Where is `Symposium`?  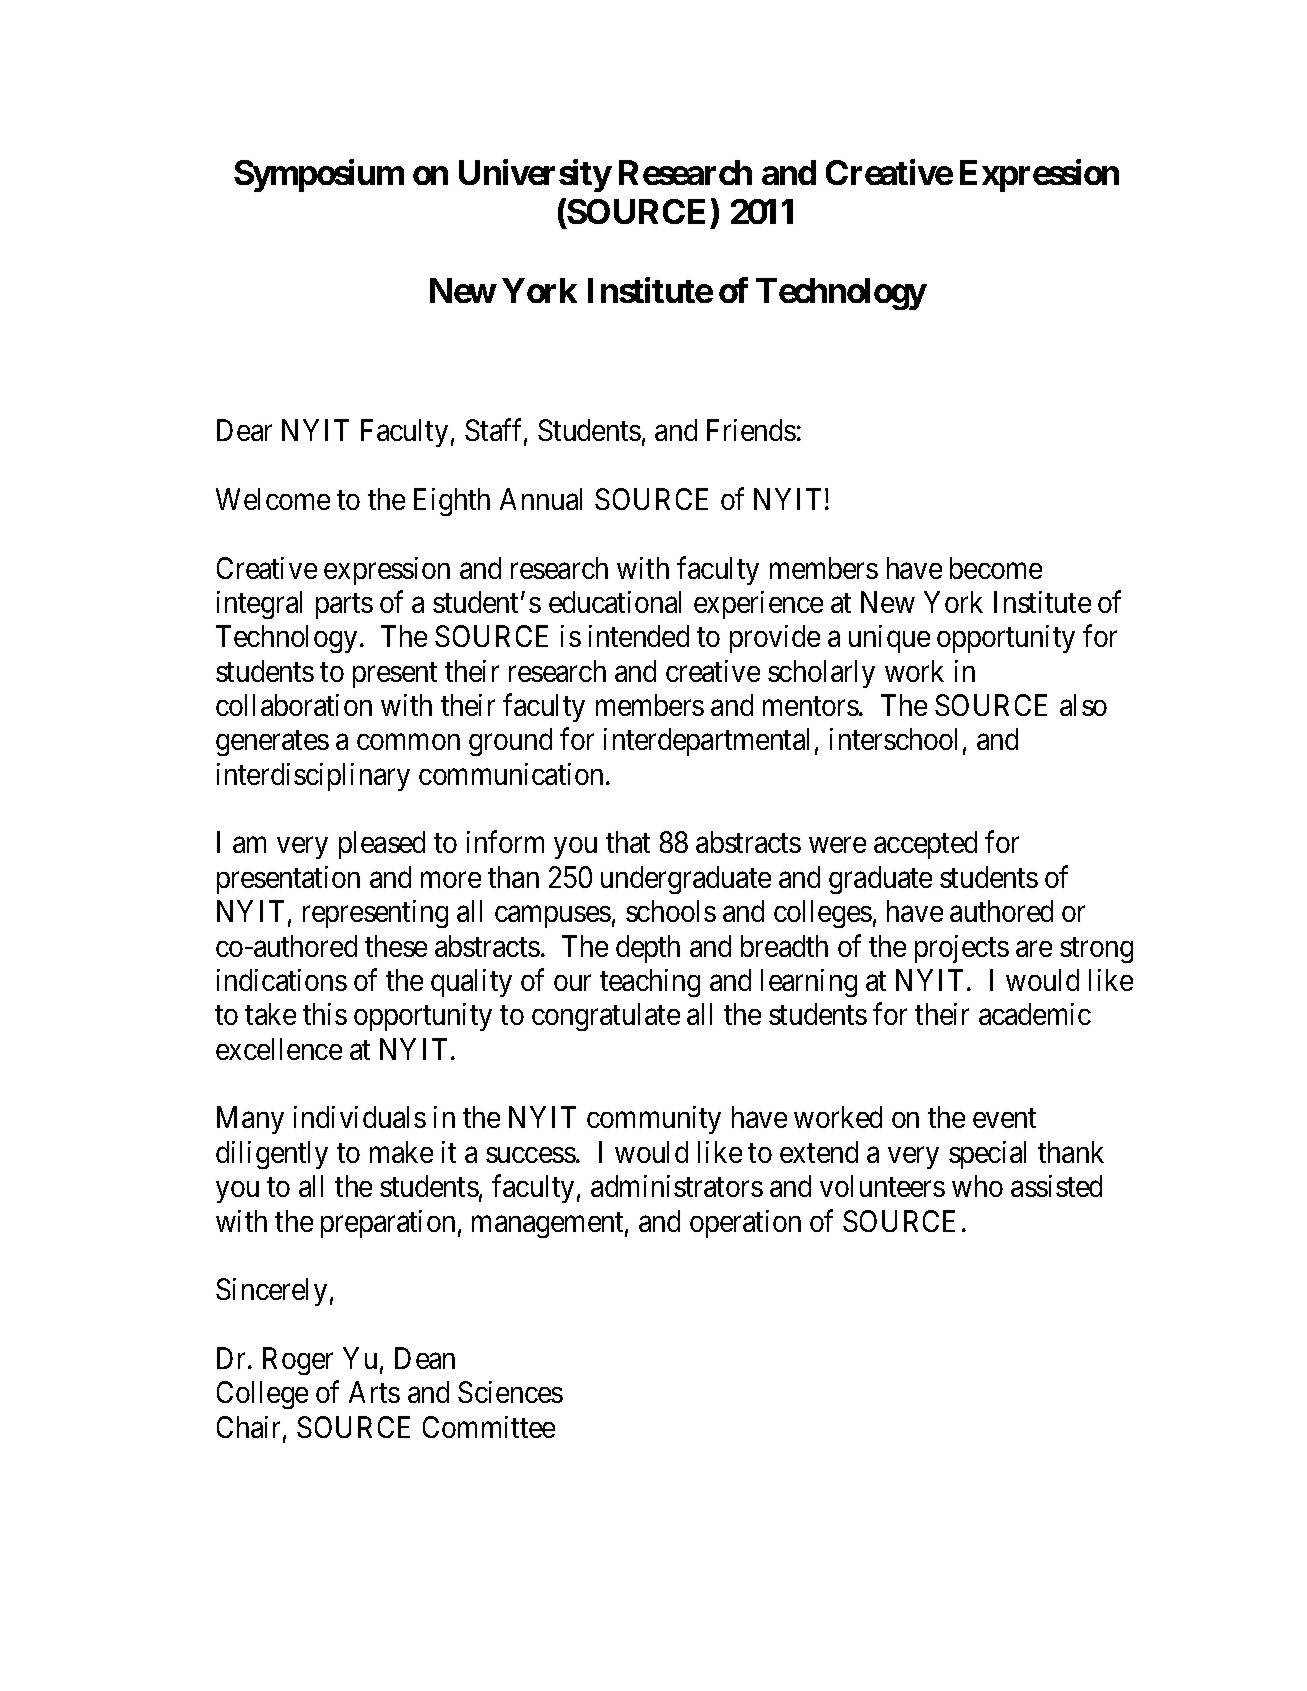
Symposium is located at coordinates (319, 175).
